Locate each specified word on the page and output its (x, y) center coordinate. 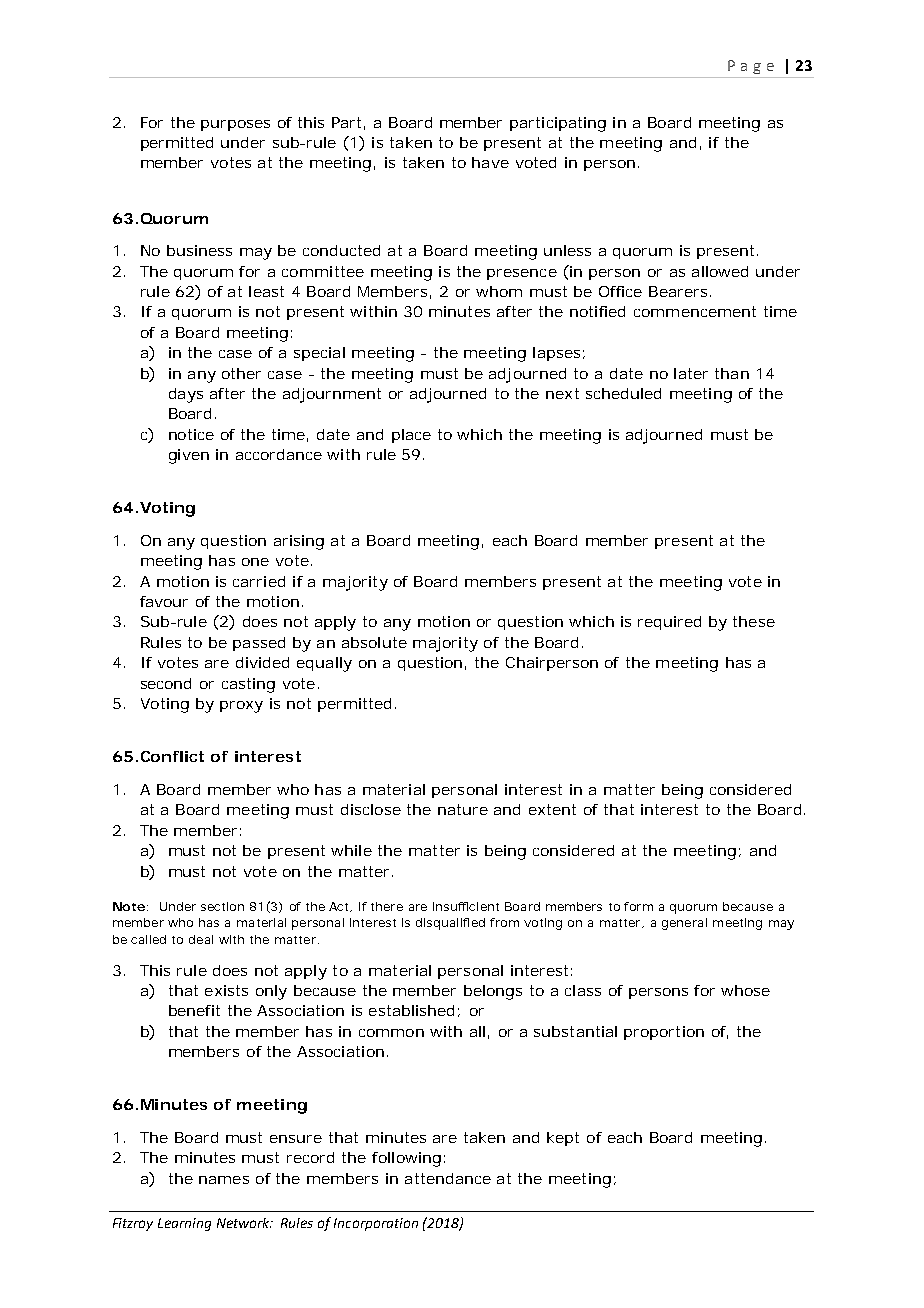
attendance (448, 1178)
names (224, 1180)
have (490, 162)
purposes (235, 125)
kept (563, 1139)
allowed (720, 271)
